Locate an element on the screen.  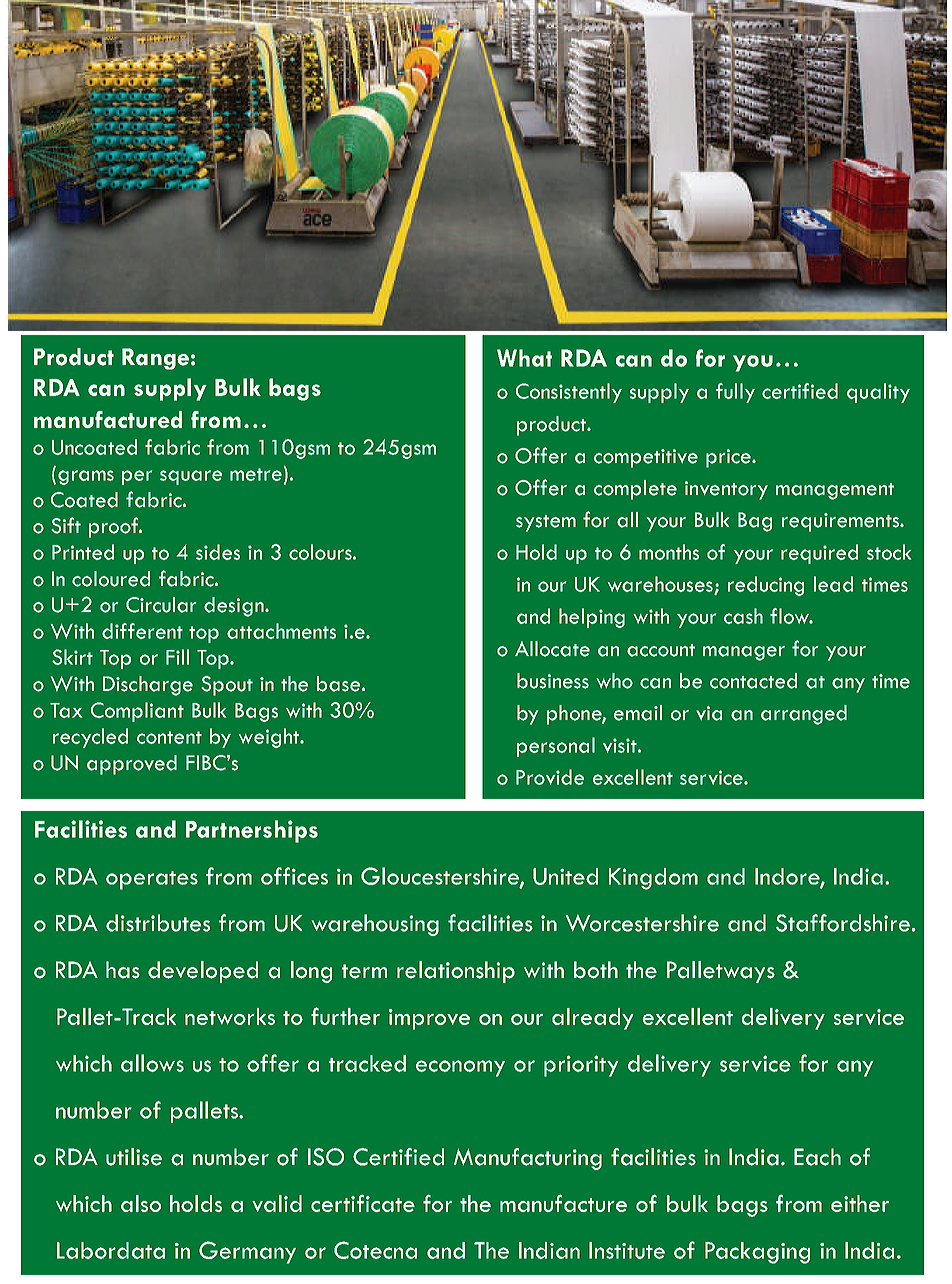
What is located at coordinates (524, 358).
